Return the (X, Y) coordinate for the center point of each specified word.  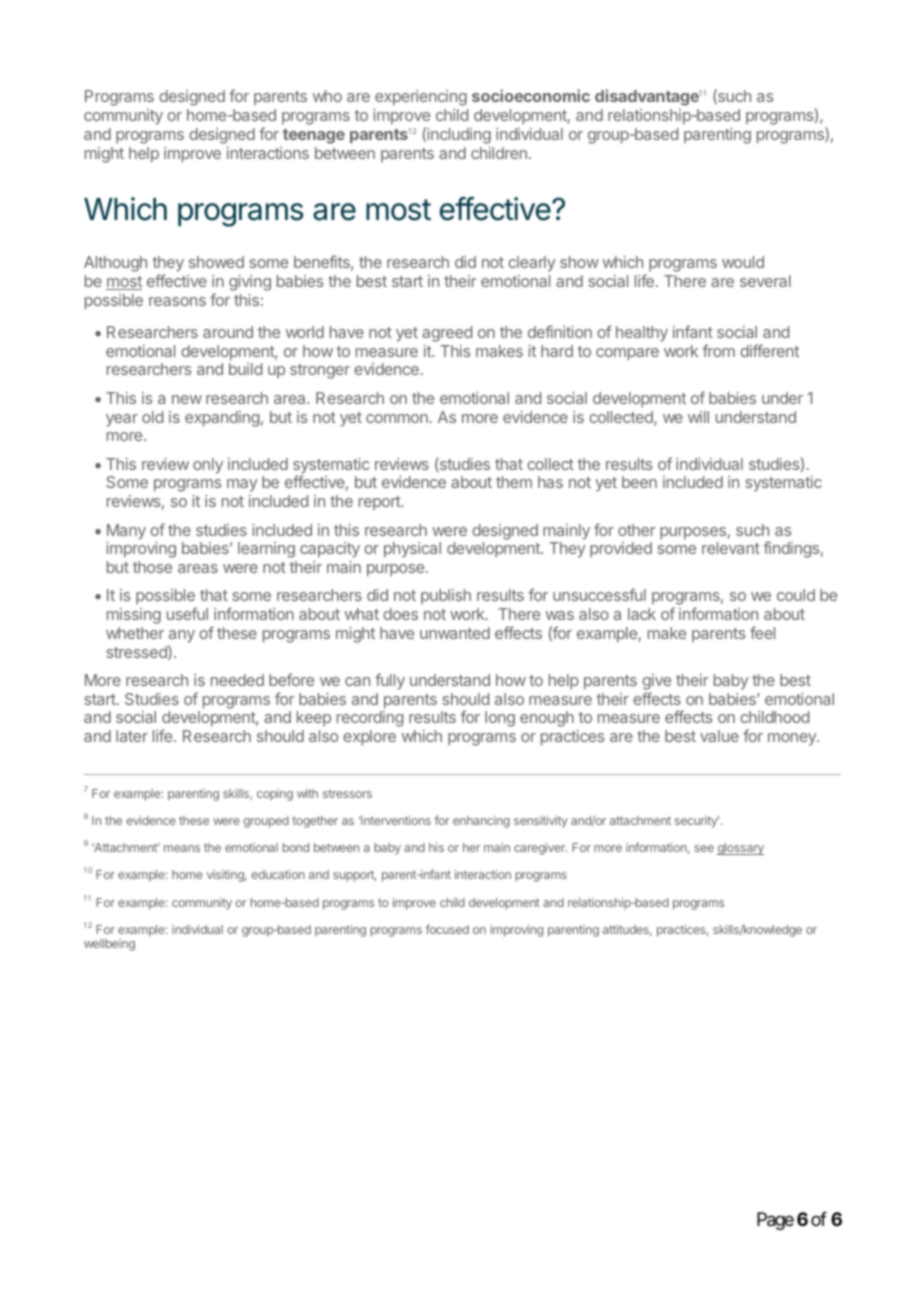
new (187, 399)
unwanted (455, 633)
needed (237, 680)
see (704, 848)
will (698, 417)
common (397, 418)
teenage (314, 136)
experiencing (421, 98)
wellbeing (109, 945)
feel (762, 632)
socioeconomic (531, 95)
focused (447, 929)
